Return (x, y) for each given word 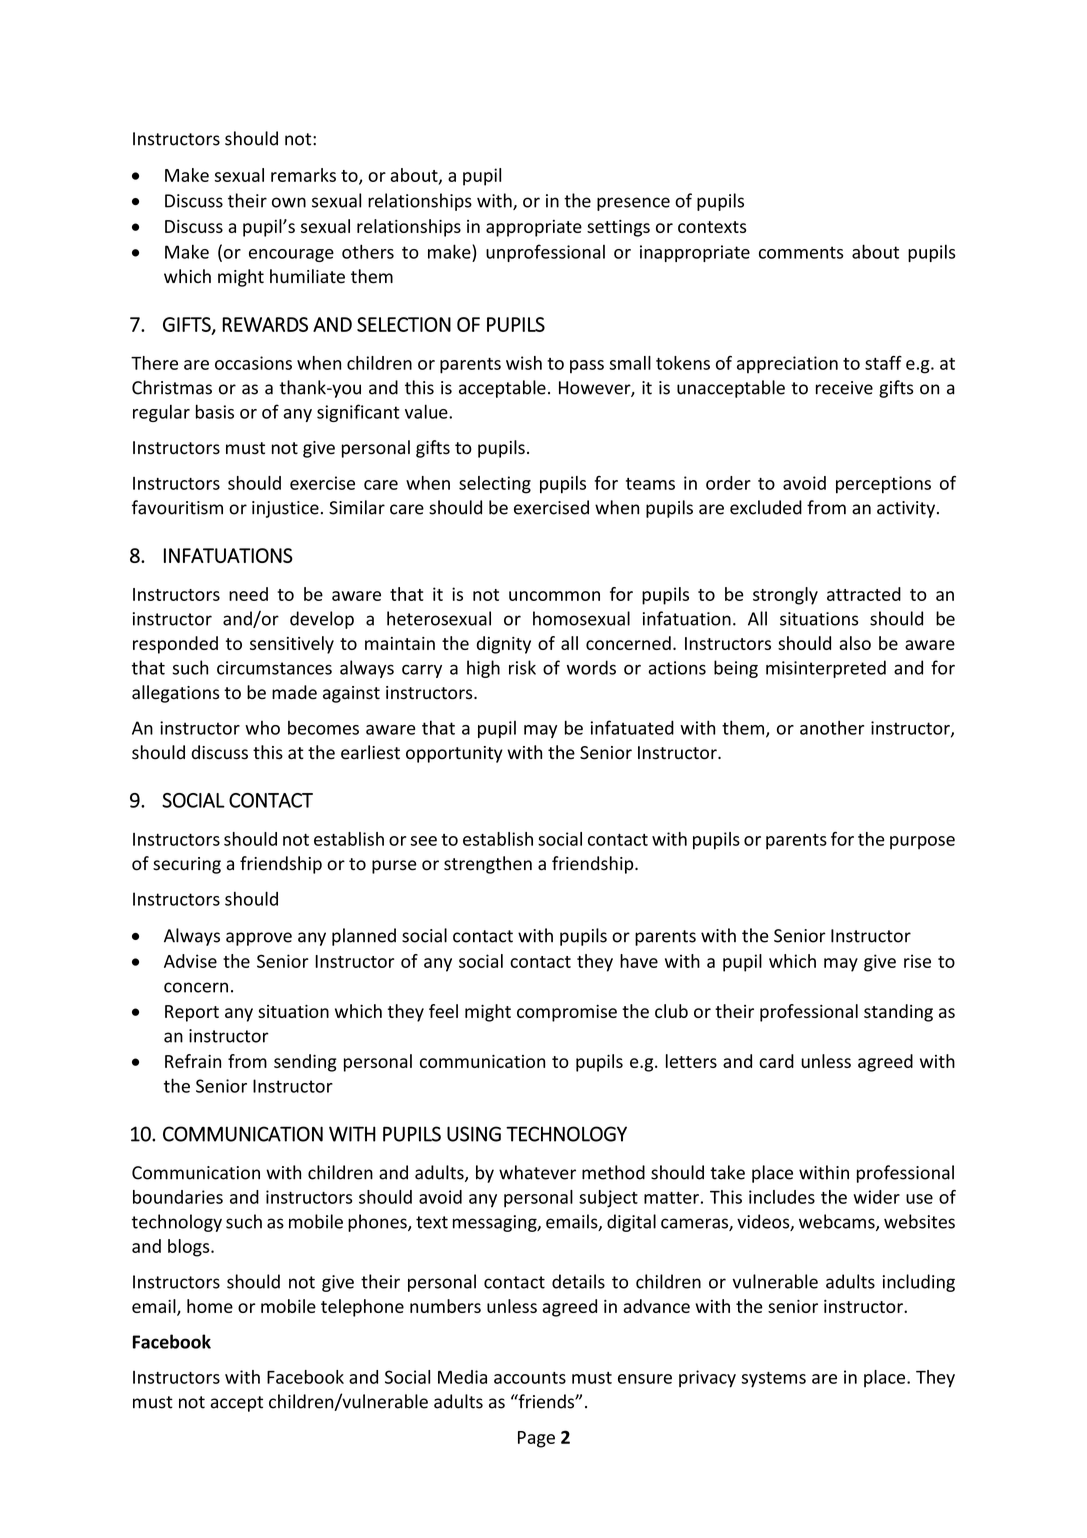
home (210, 1306)
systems (773, 1380)
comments (801, 252)
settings (618, 228)
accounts (530, 1378)
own (289, 202)
